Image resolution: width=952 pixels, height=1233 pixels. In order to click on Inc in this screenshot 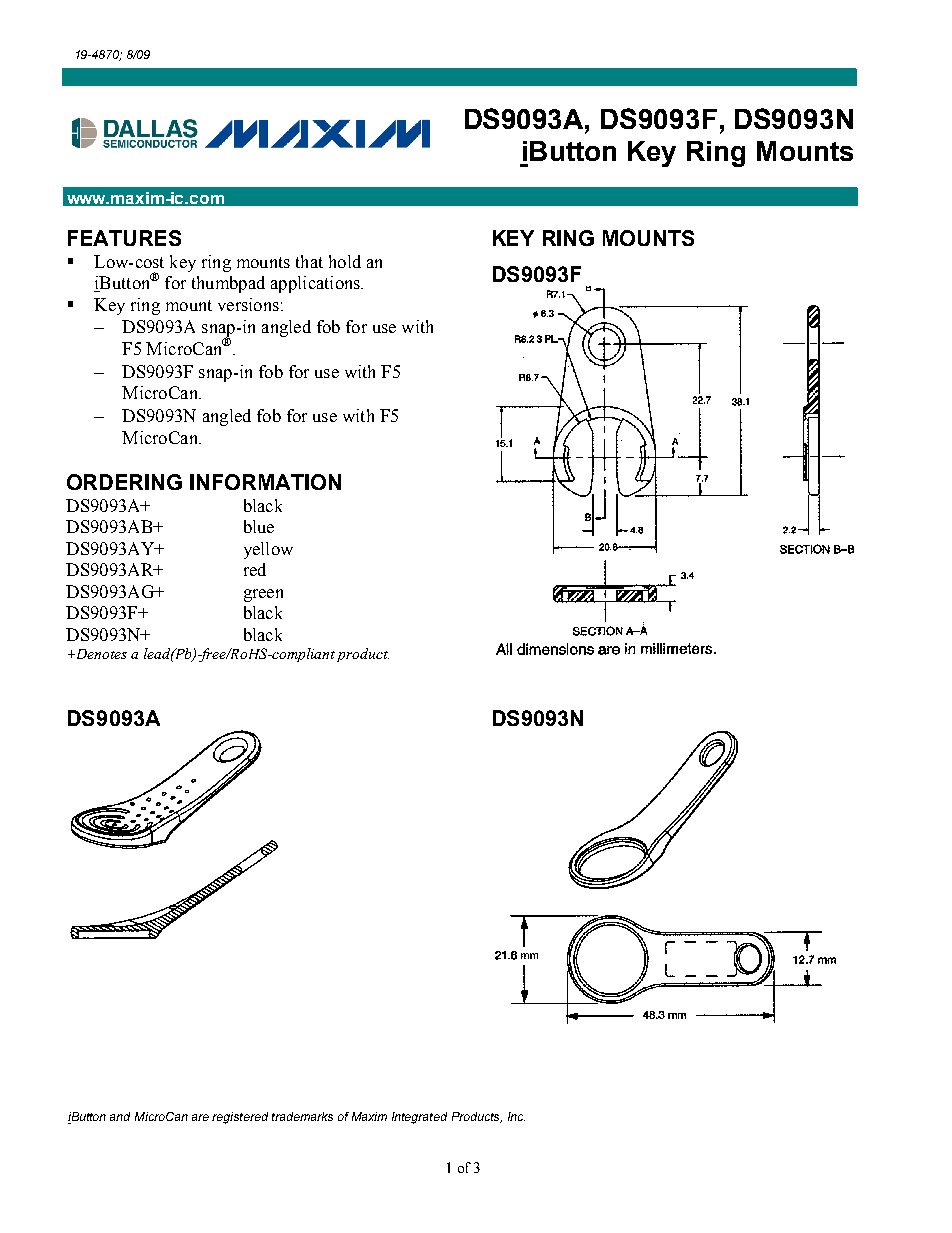, I will do `click(516, 1116)`.
